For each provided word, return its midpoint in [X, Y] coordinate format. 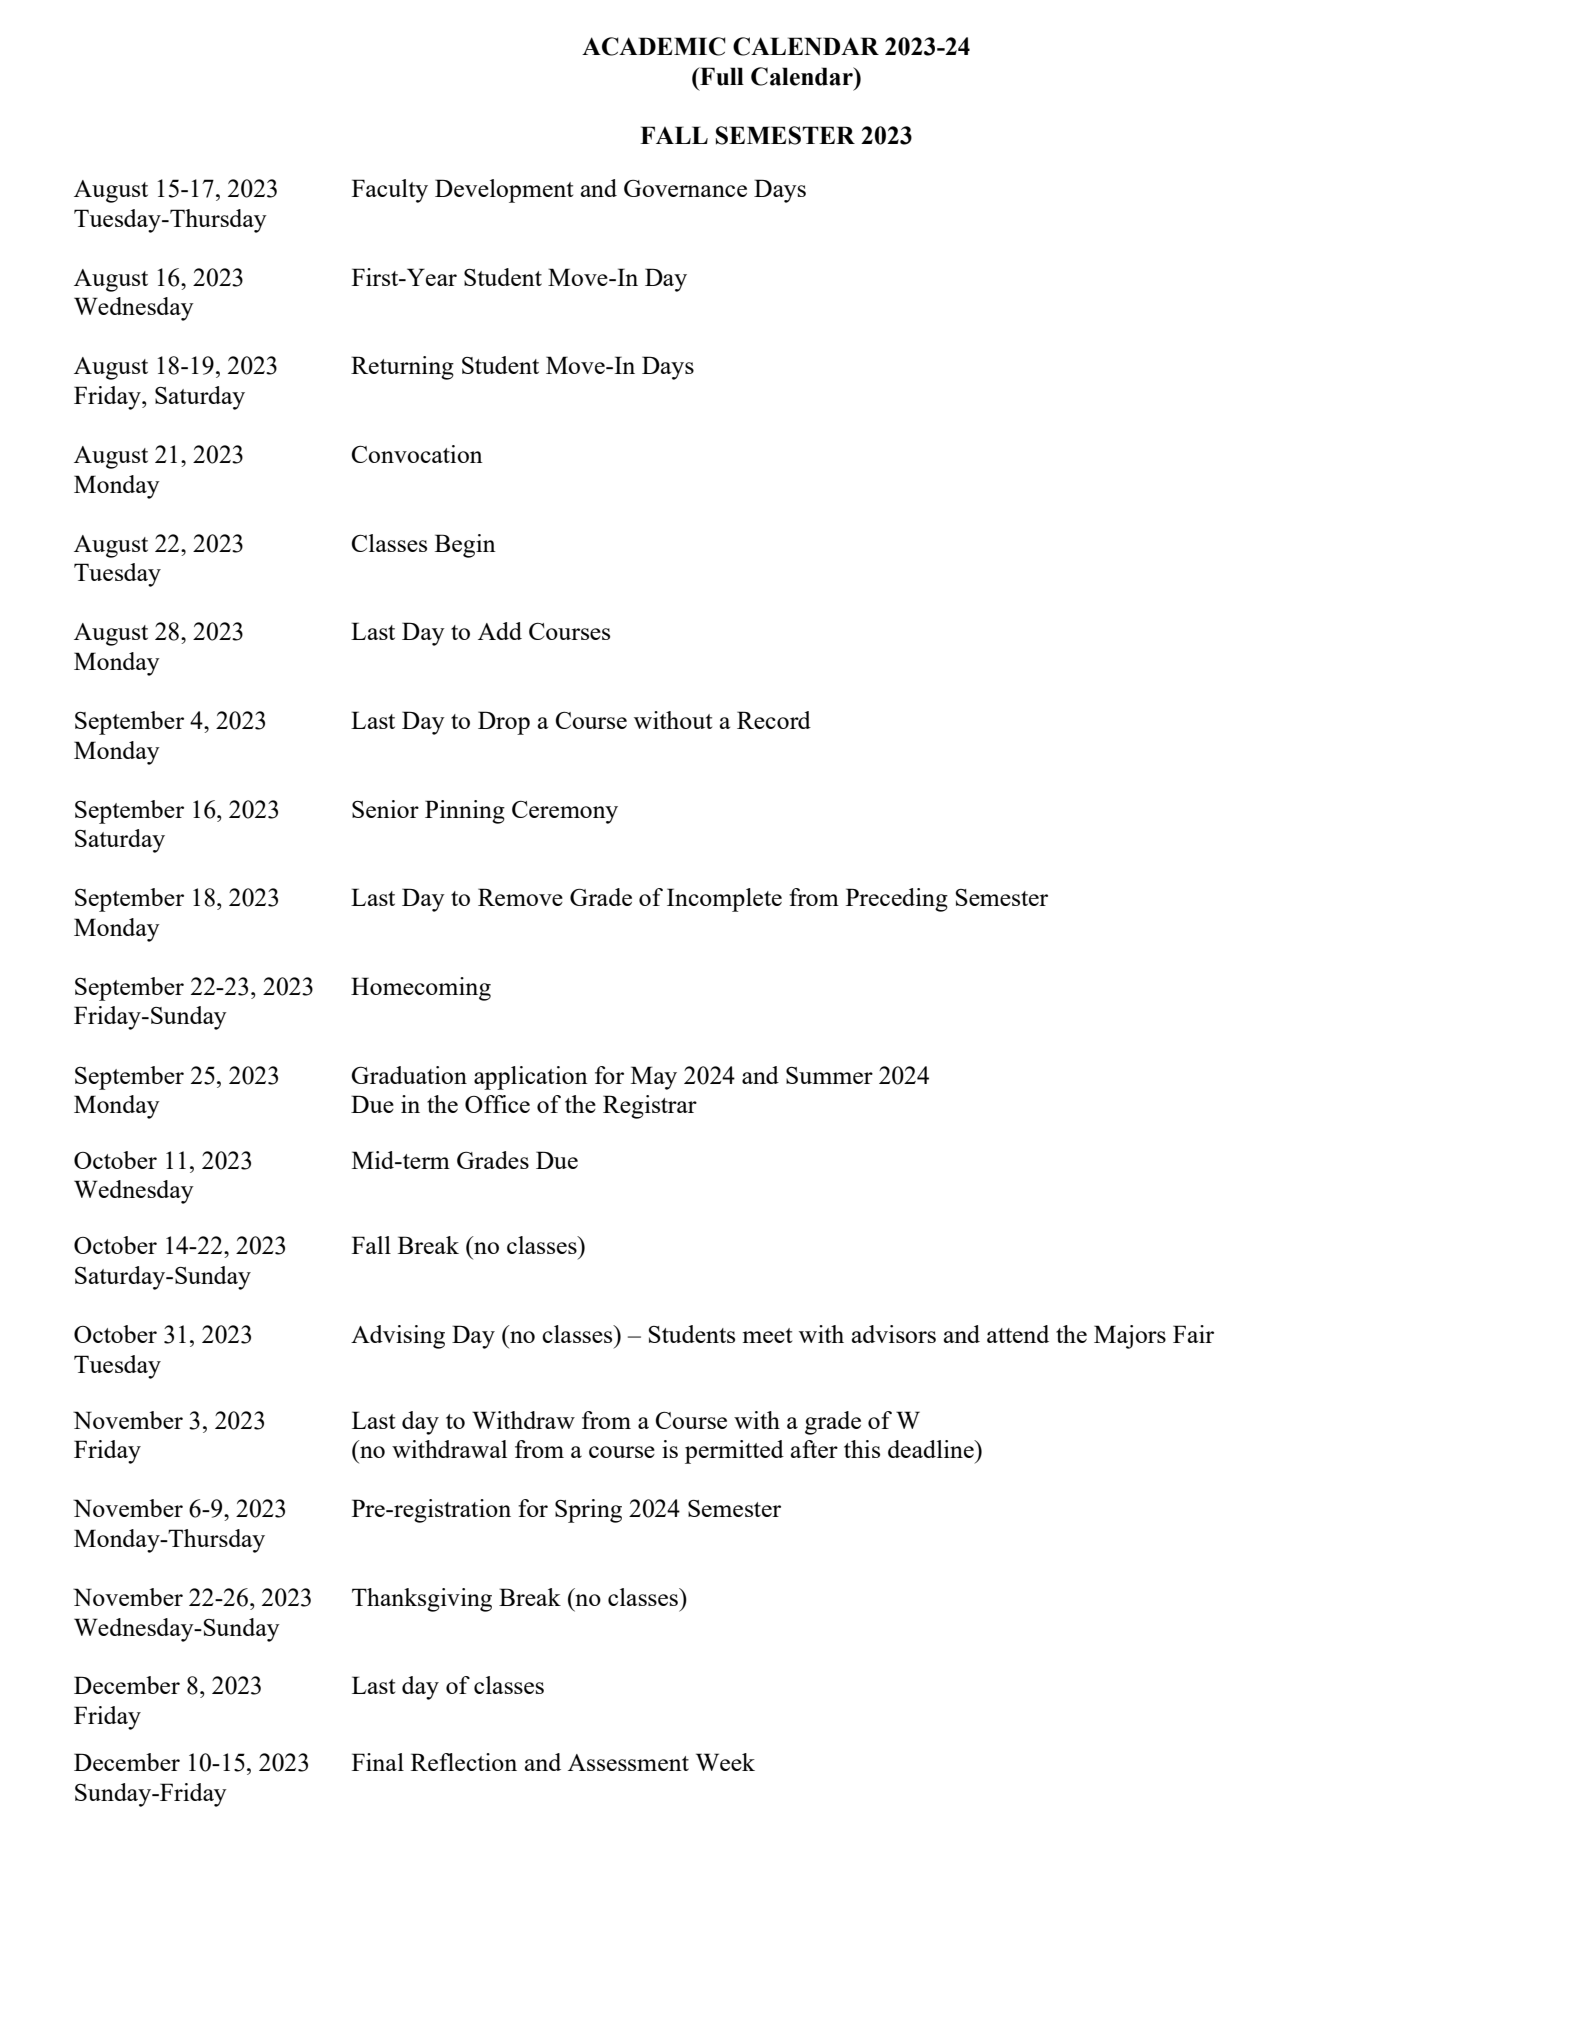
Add [500, 631]
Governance [685, 188]
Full [721, 76]
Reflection [464, 1762]
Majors [1130, 1337]
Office [497, 1104]
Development [504, 191]
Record [774, 720]
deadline [932, 1449]
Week [725, 1762]
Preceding [897, 900]
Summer [829, 1075]
